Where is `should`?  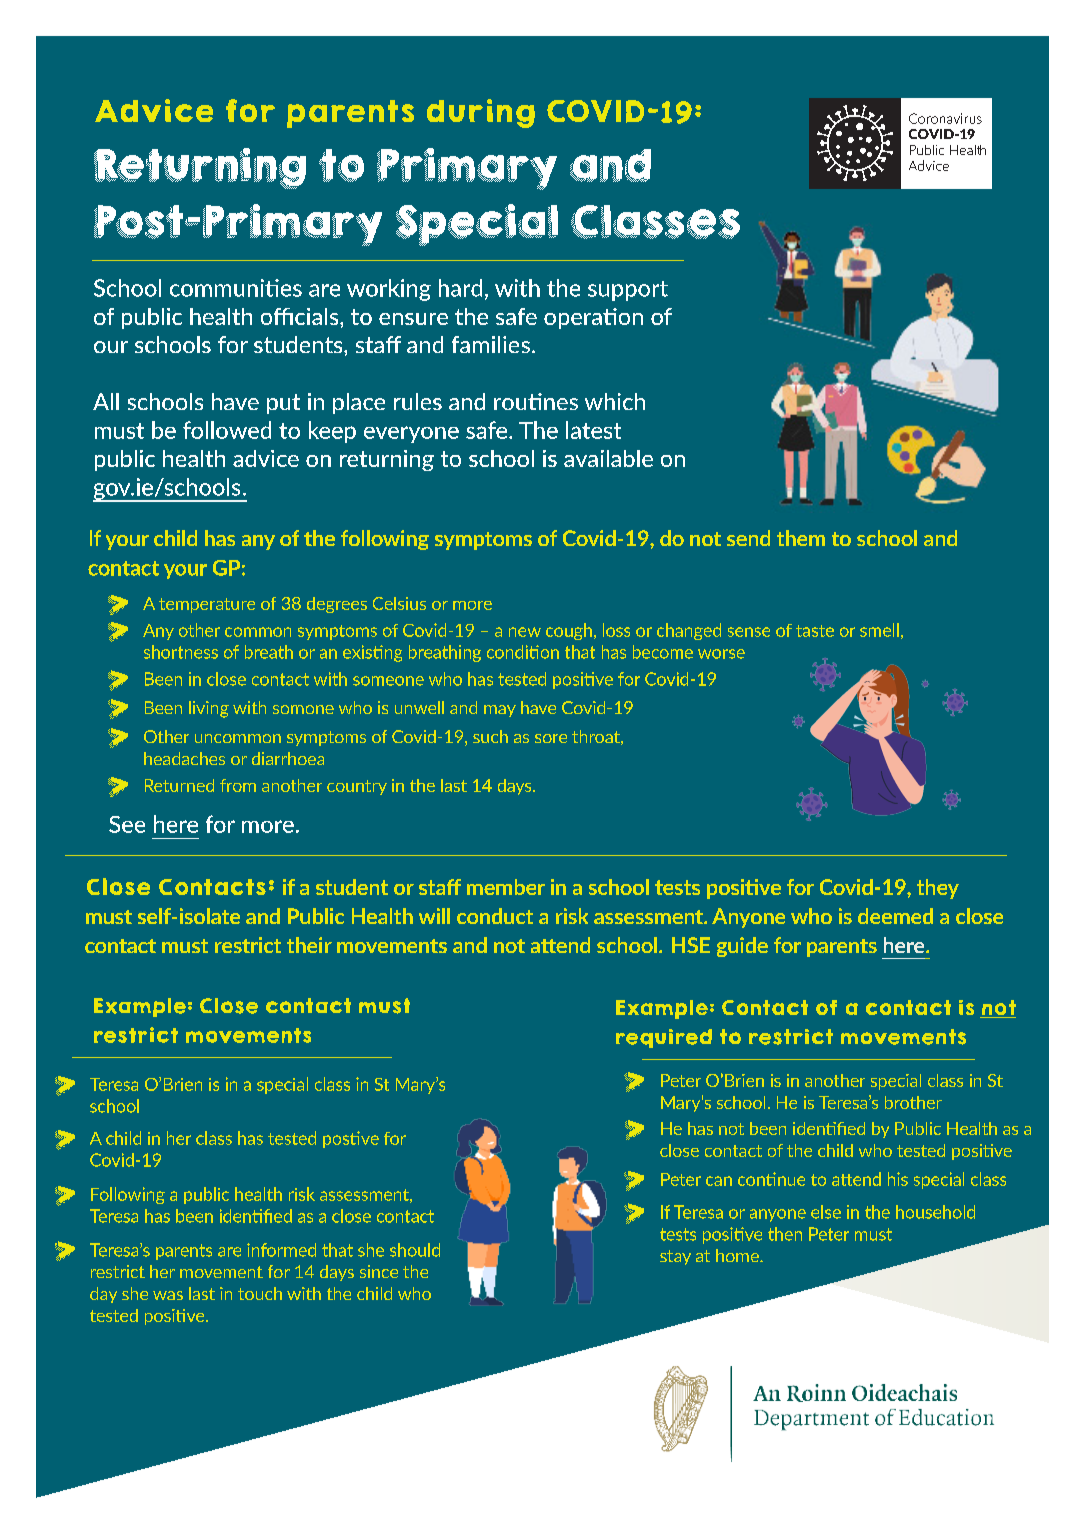 should is located at coordinates (415, 1250).
